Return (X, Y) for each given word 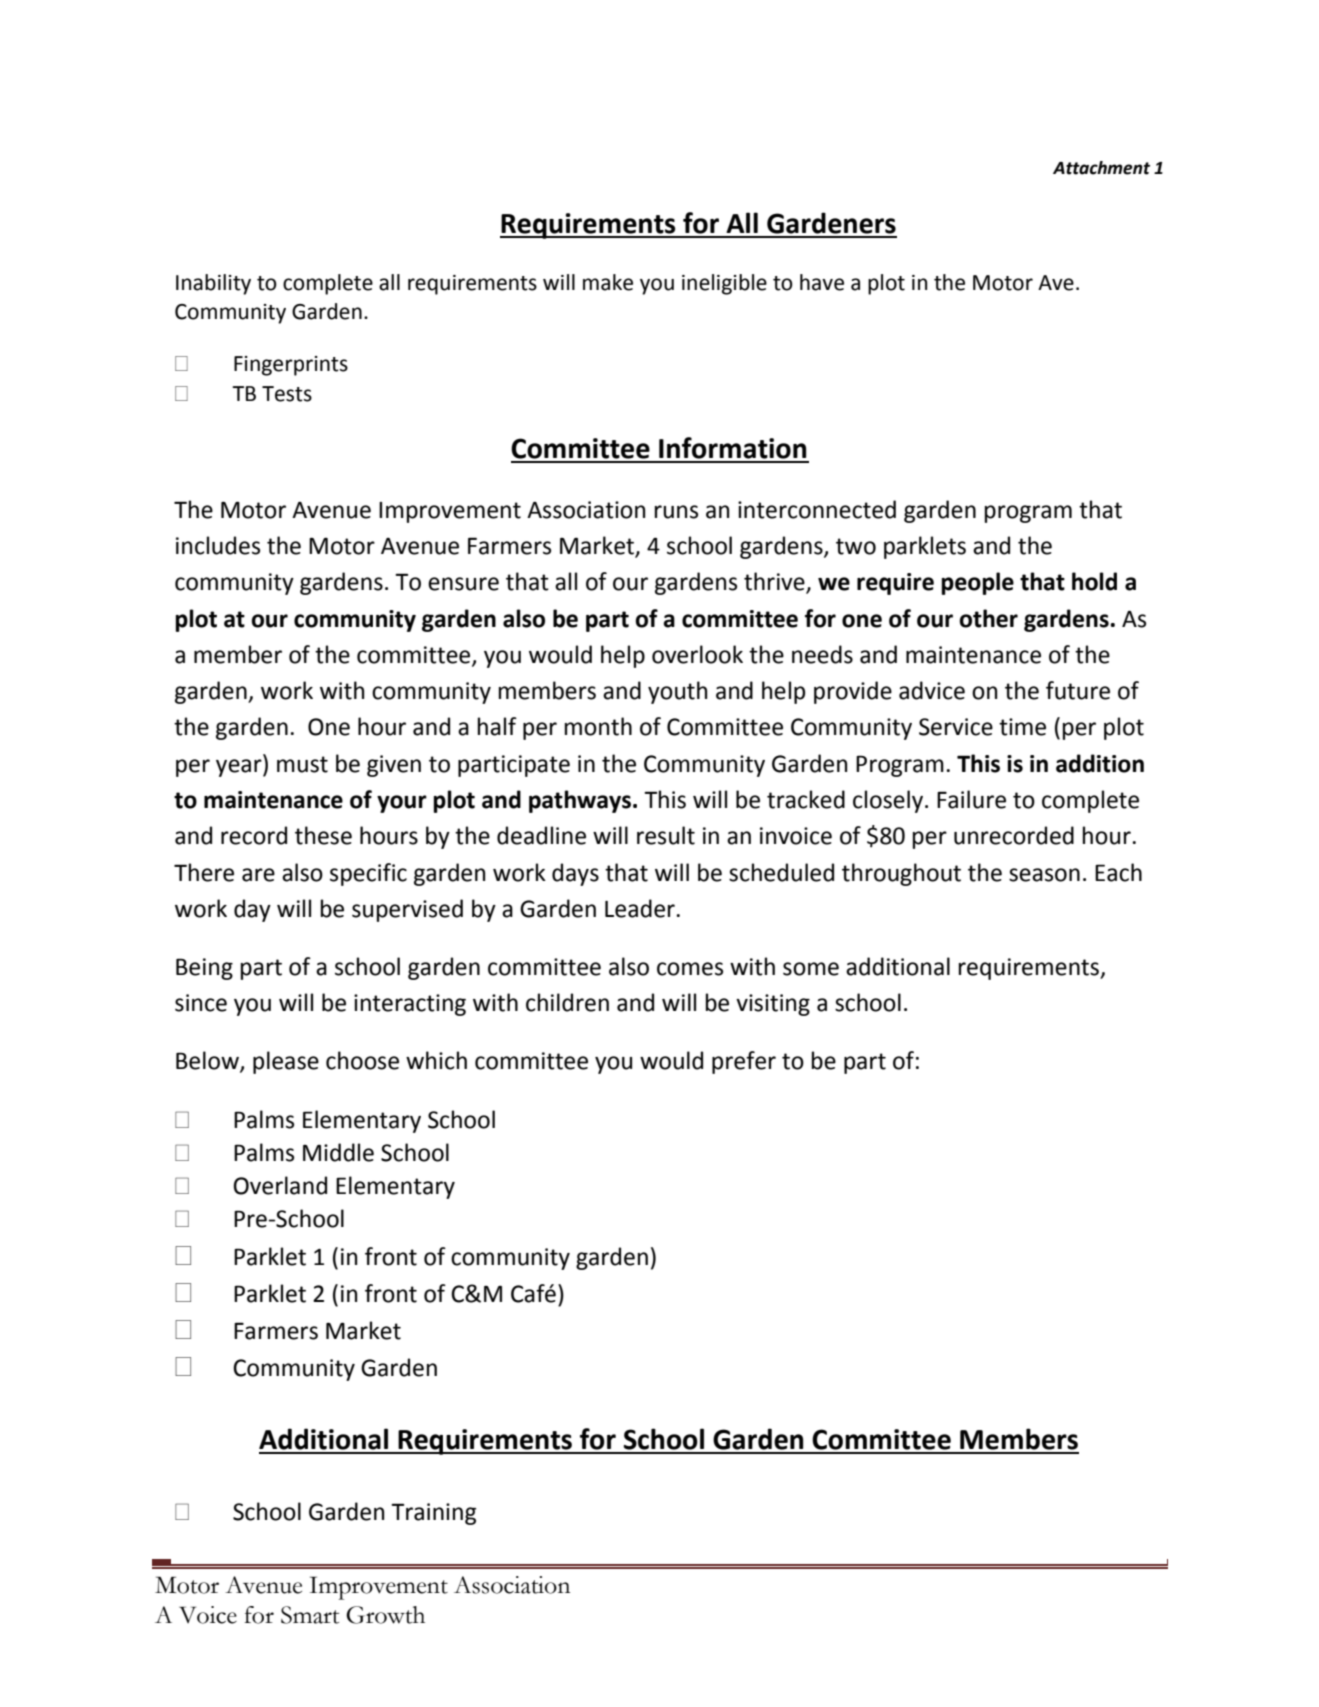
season (1044, 875)
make (608, 282)
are (258, 875)
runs (676, 512)
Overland (280, 1185)
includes (218, 545)
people (977, 583)
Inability (213, 284)
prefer (744, 1062)
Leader (640, 908)
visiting (773, 1005)
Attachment (1101, 168)
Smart (310, 1615)
